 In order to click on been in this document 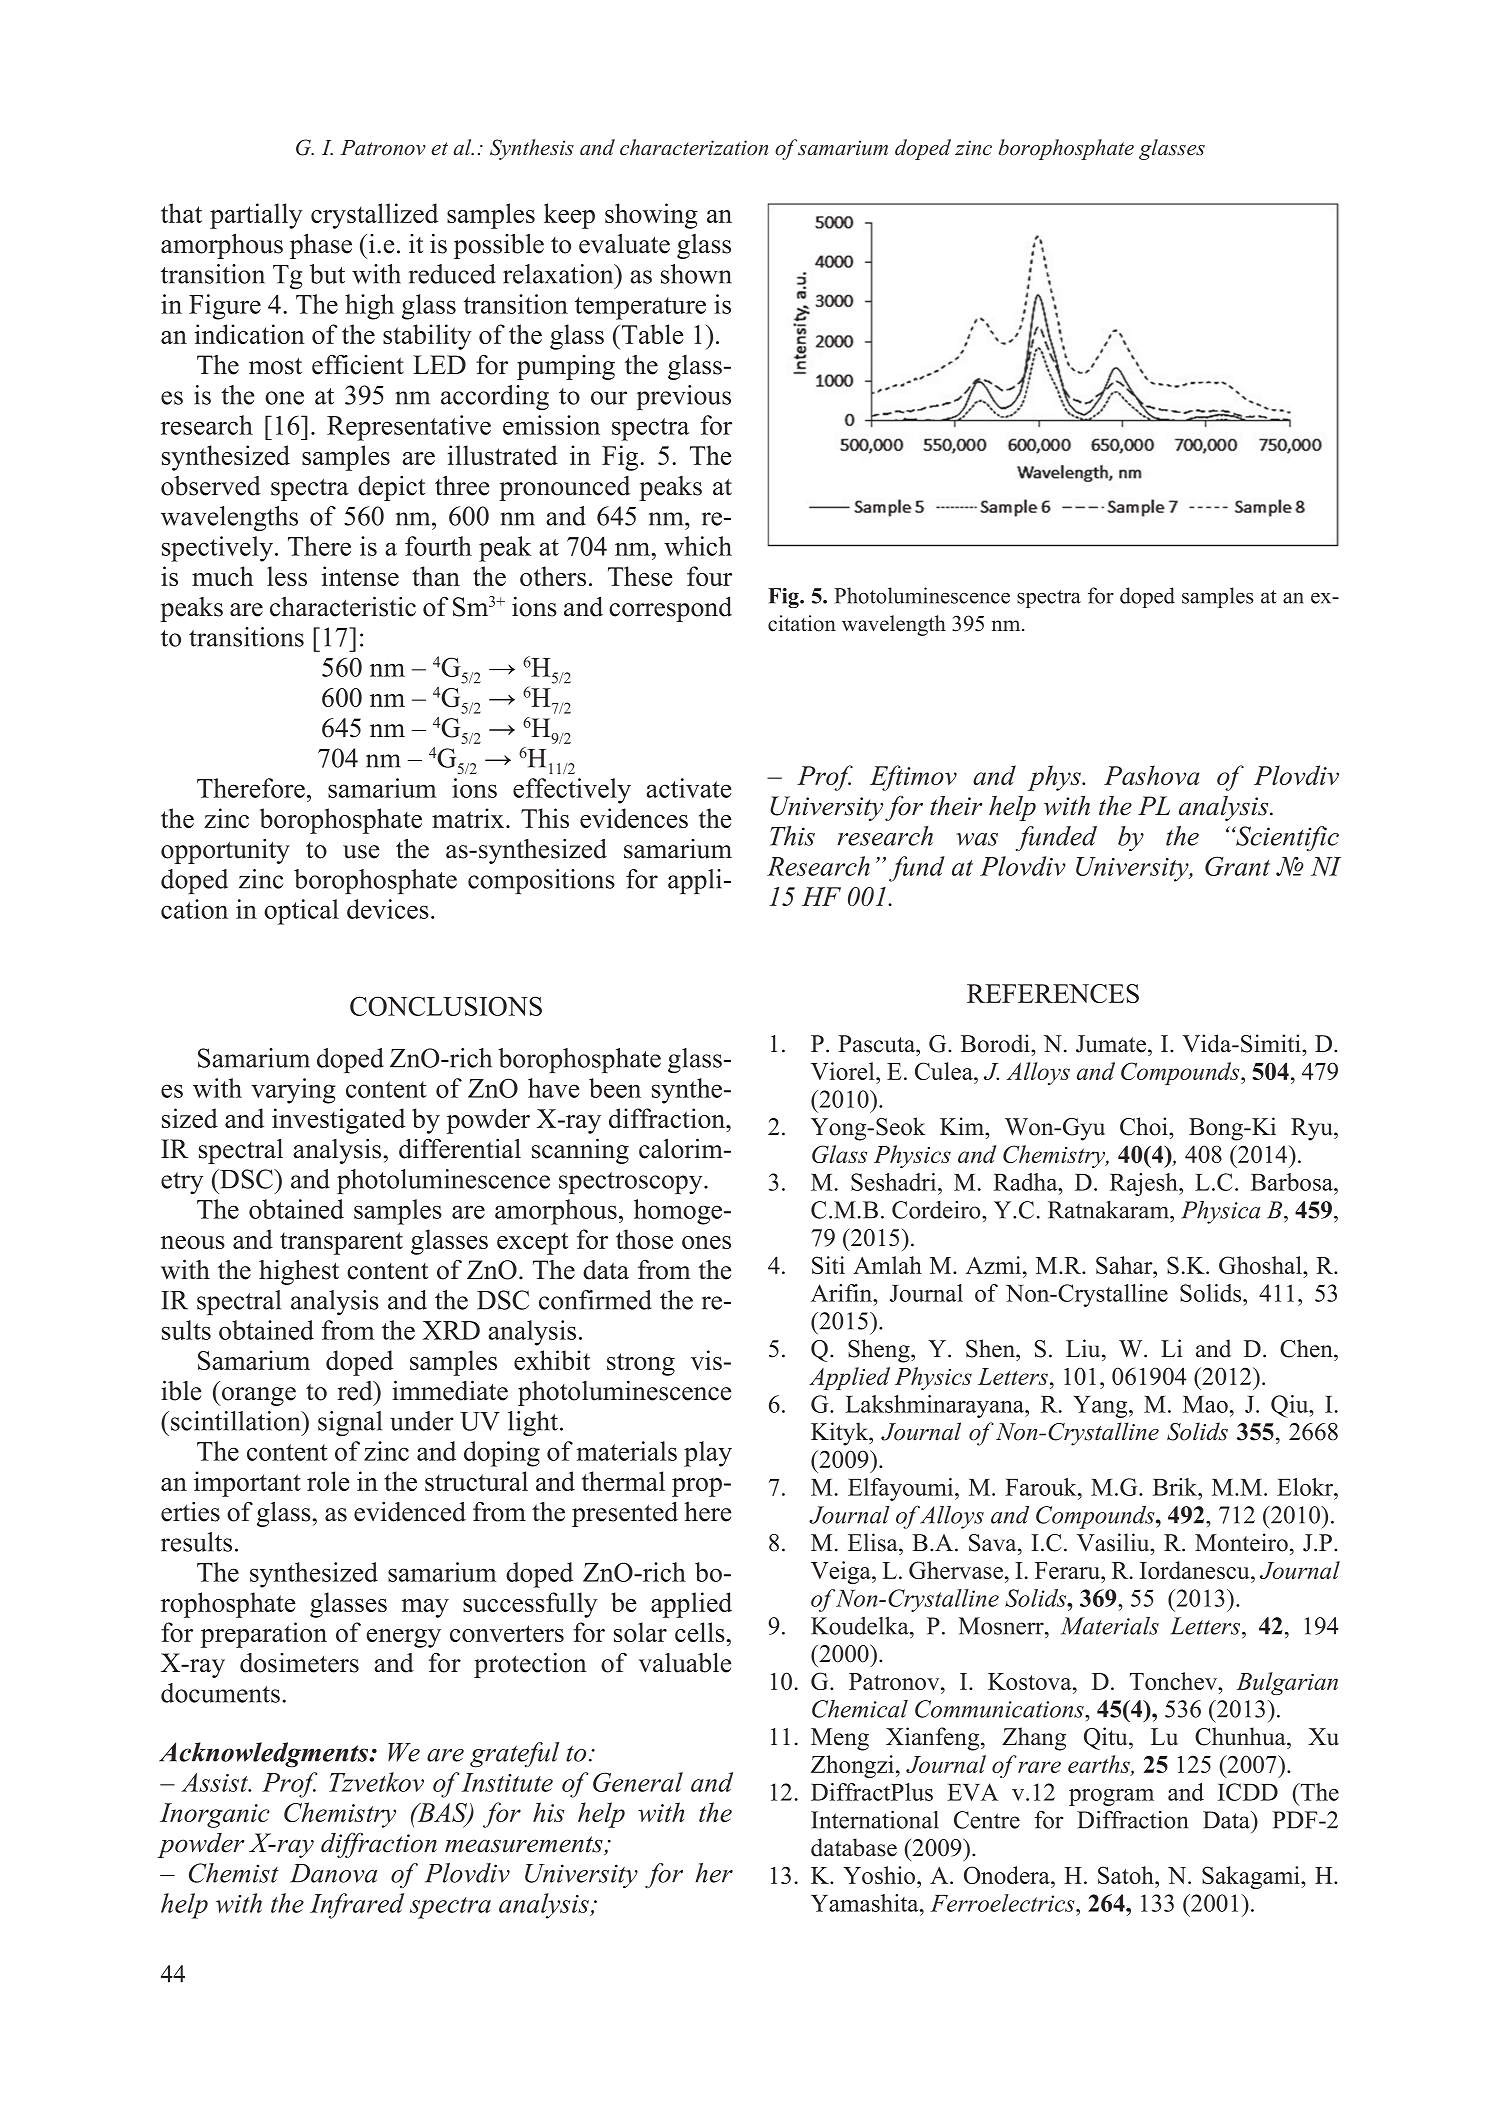, I will do `click(615, 1088)`.
